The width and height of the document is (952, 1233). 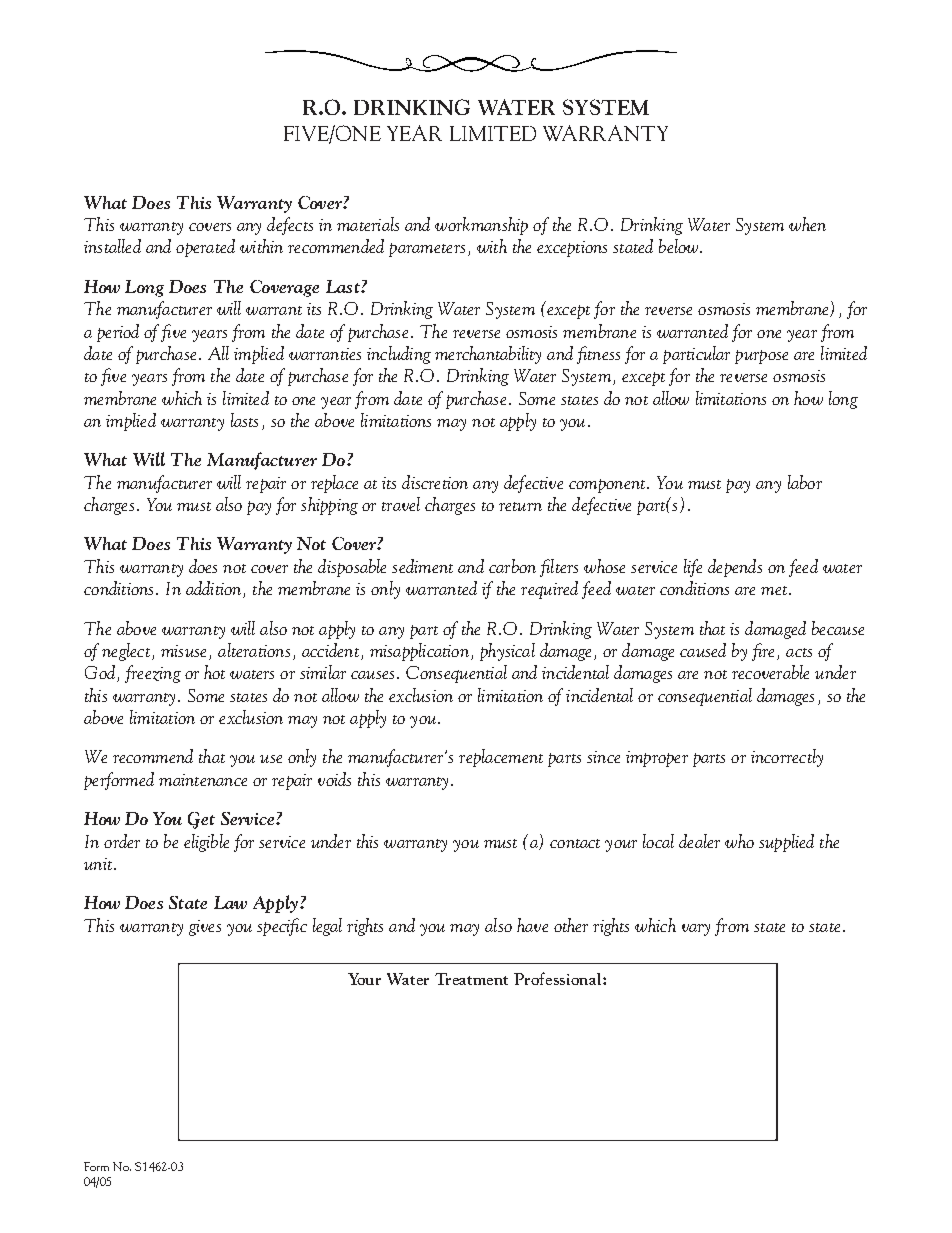 What do you see at coordinates (696, 930) in the document?
I see `vary` at bounding box center [696, 930].
